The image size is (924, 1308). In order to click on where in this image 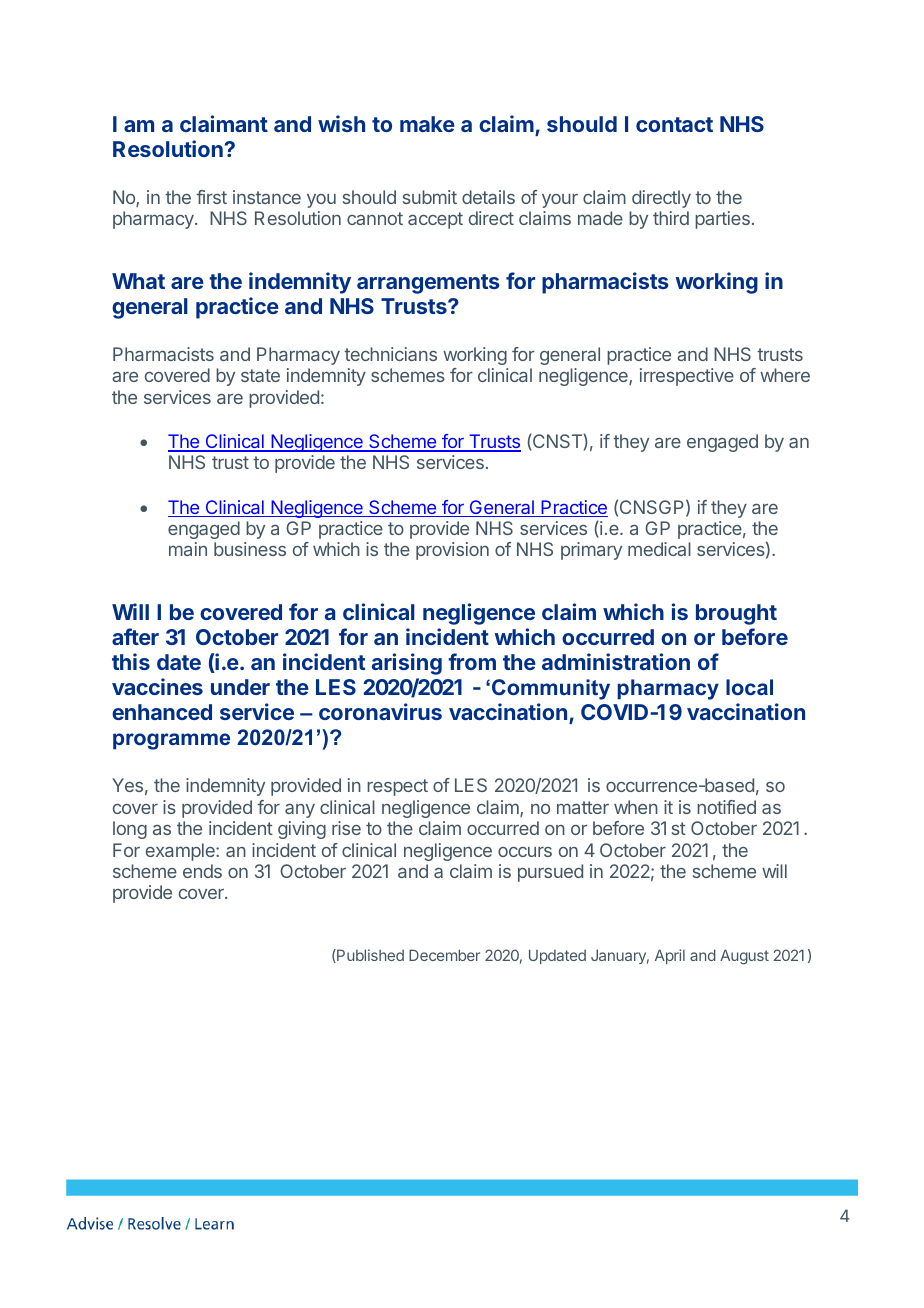, I will do `click(785, 375)`.
